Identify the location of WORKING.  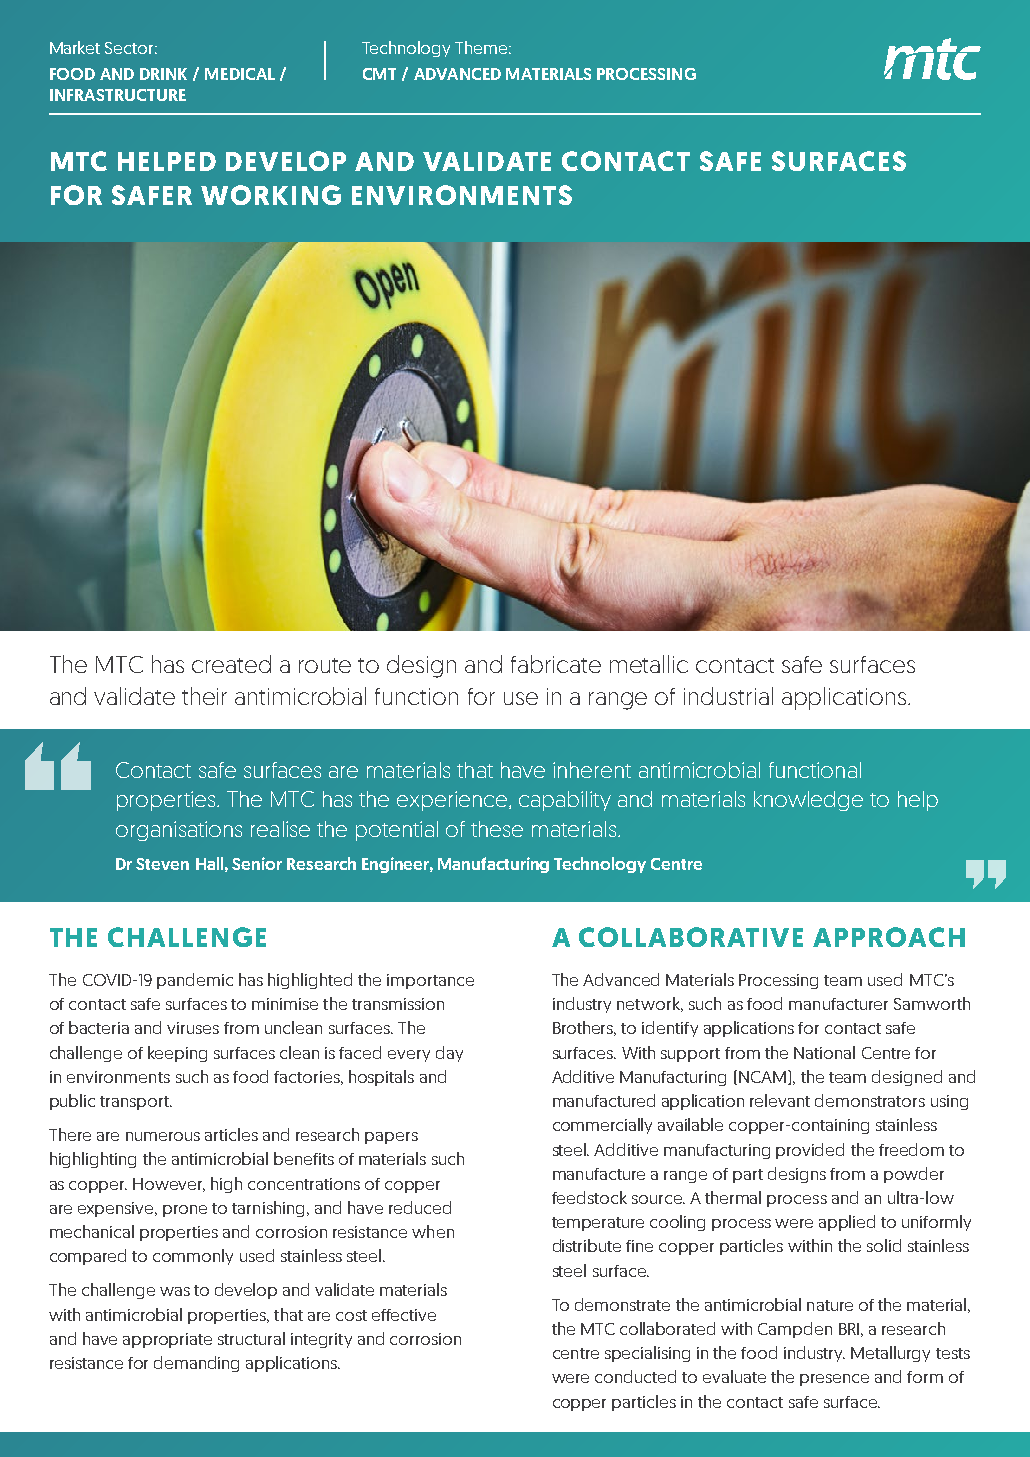
(271, 195).
